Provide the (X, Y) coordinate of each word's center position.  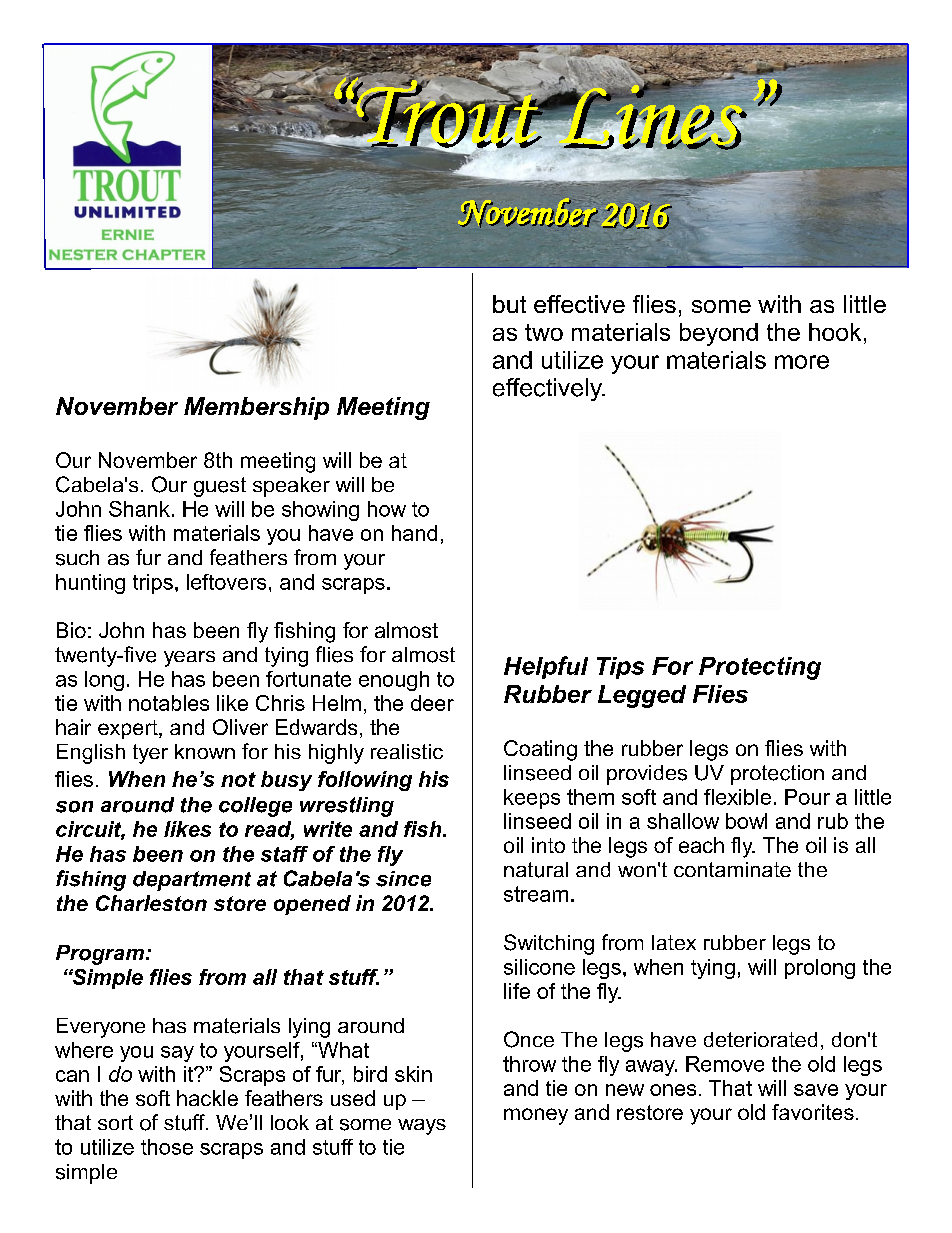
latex (674, 942)
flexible (737, 797)
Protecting (760, 668)
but (509, 304)
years (189, 659)
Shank (139, 509)
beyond (719, 334)
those (167, 1147)
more (802, 362)
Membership (256, 408)
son (74, 807)
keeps (532, 799)
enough (394, 681)
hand (414, 533)
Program (100, 955)
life (517, 991)
